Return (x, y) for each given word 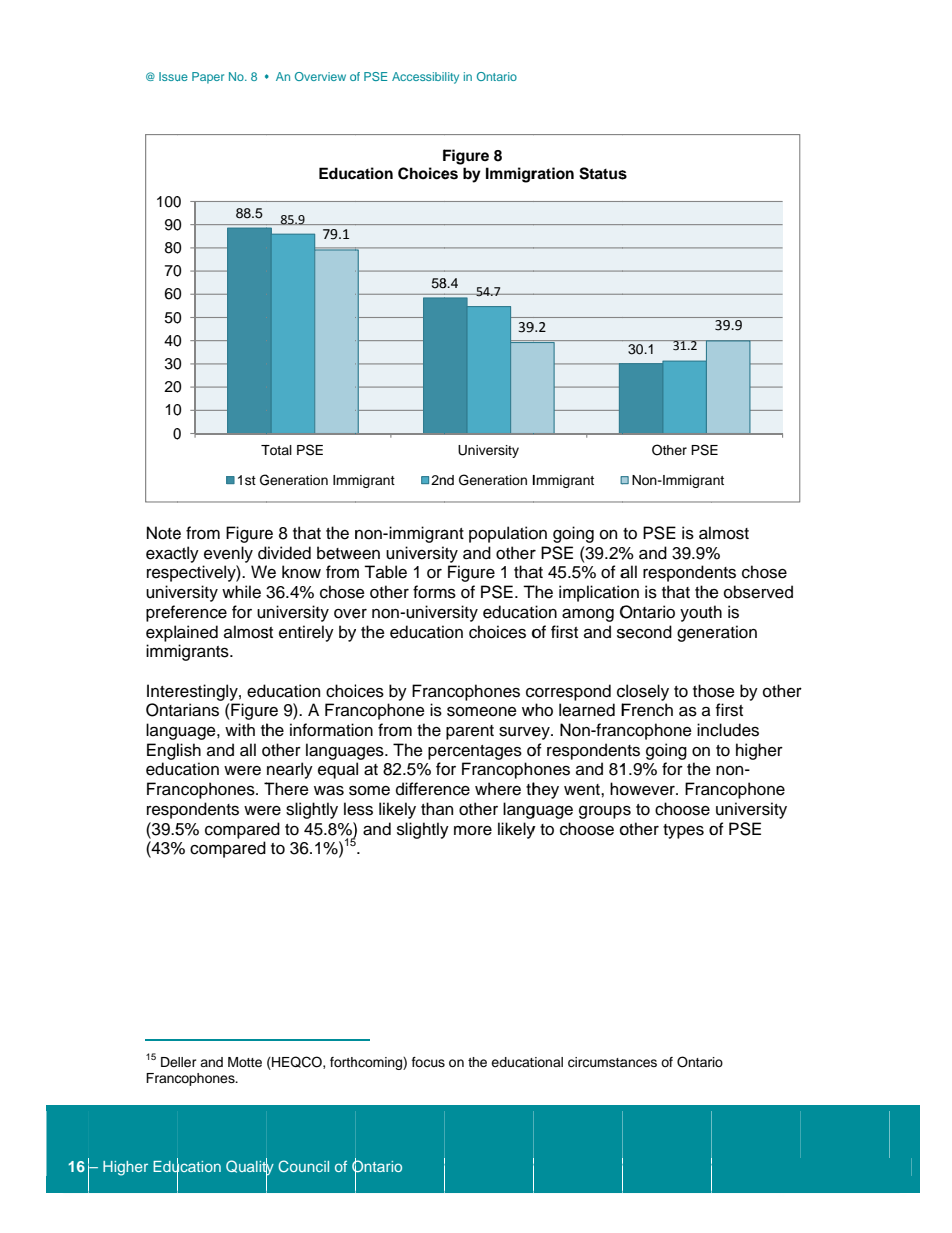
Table (385, 572)
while (241, 592)
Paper (208, 78)
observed (758, 592)
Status (603, 173)
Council (303, 1166)
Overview (320, 76)
